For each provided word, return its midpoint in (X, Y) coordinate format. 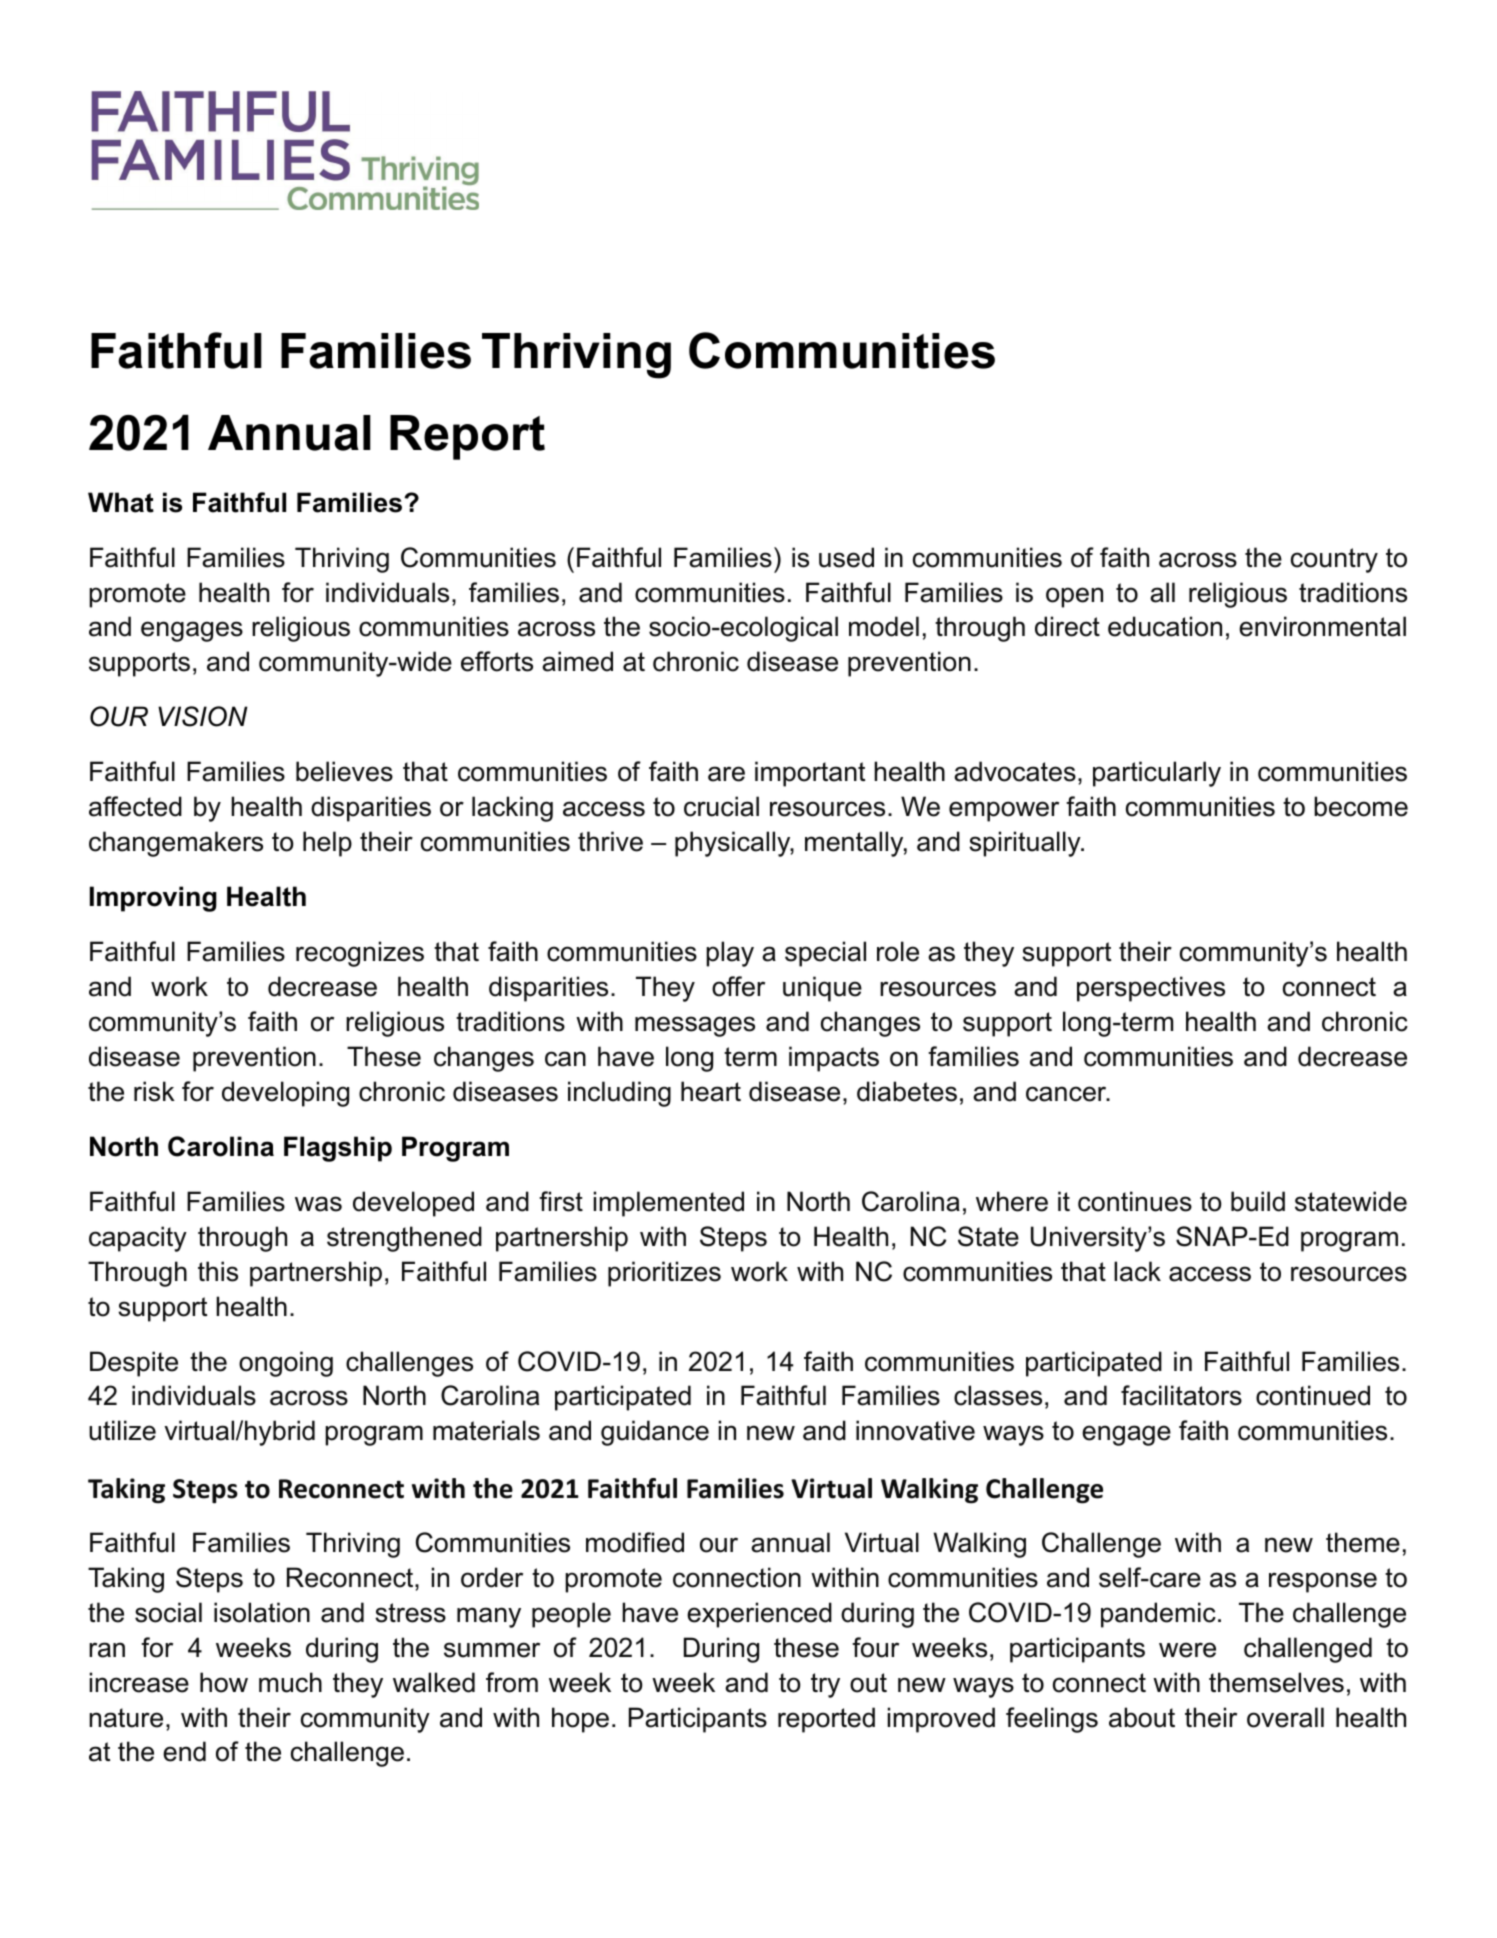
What (121, 502)
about (1142, 1717)
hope (580, 1720)
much (290, 1682)
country (1334, 560)
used (846, 557)
